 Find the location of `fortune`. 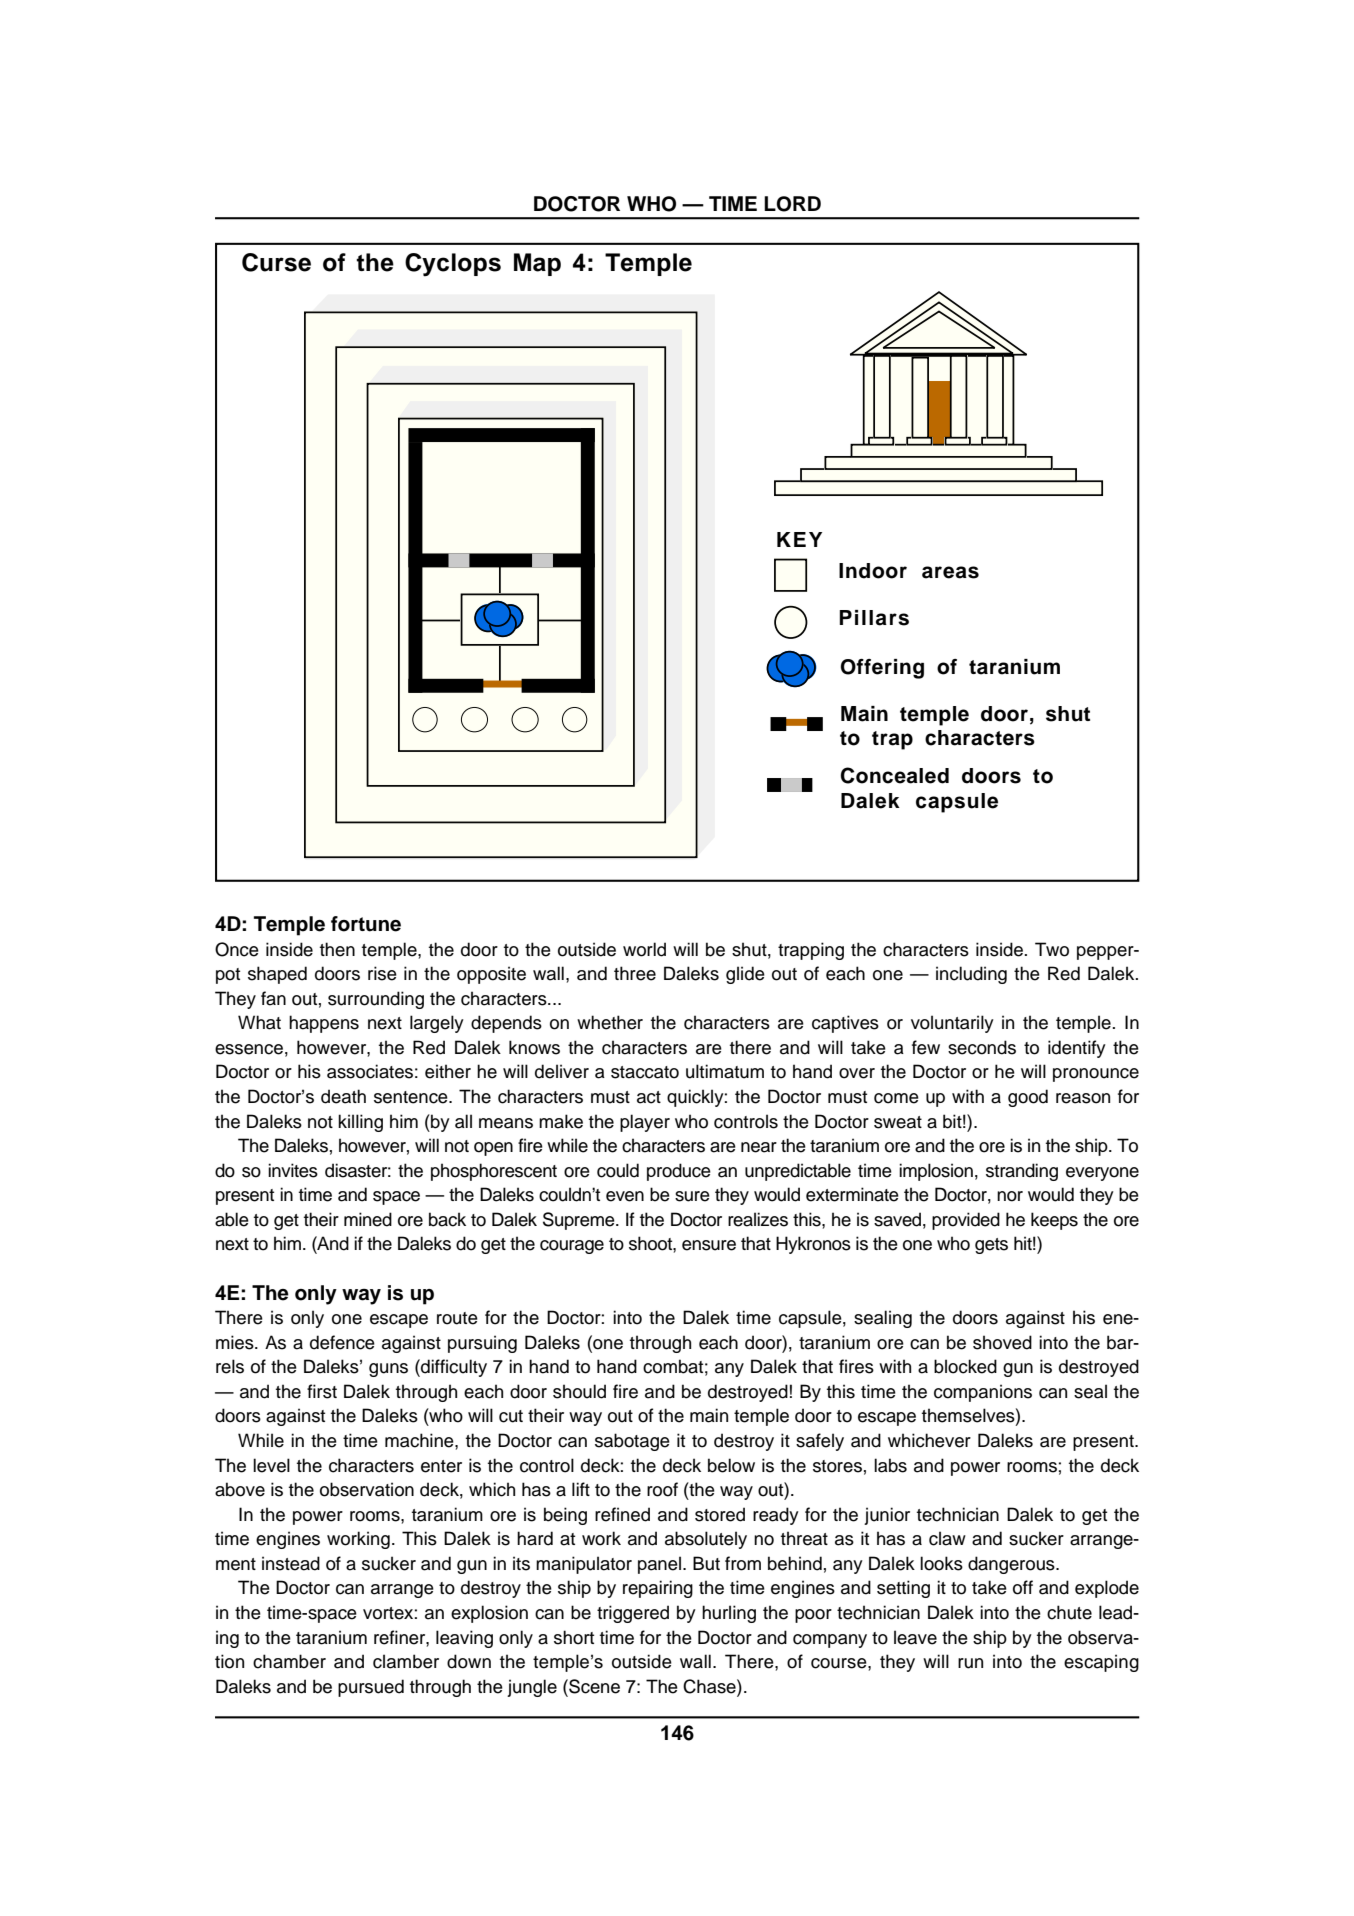

fortune is located at coordinates (366, 924).
